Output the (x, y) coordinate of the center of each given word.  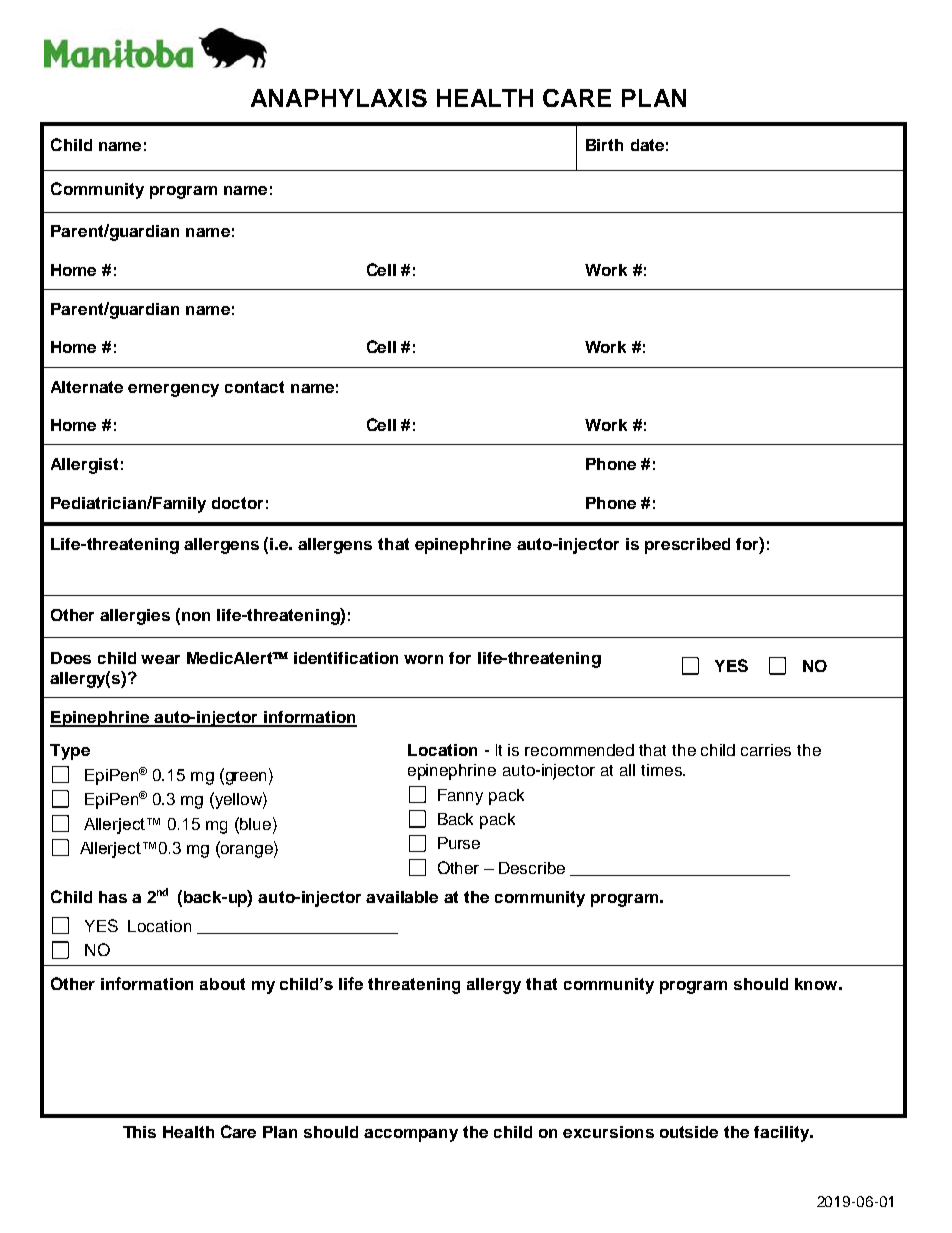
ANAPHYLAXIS (339, 98)
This (139, 1132)
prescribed (687, 546)
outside (689, 1132)
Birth (604, 145)
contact (254, 387)
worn (423, 659)
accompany (411, 1135)
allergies (135, 617)
